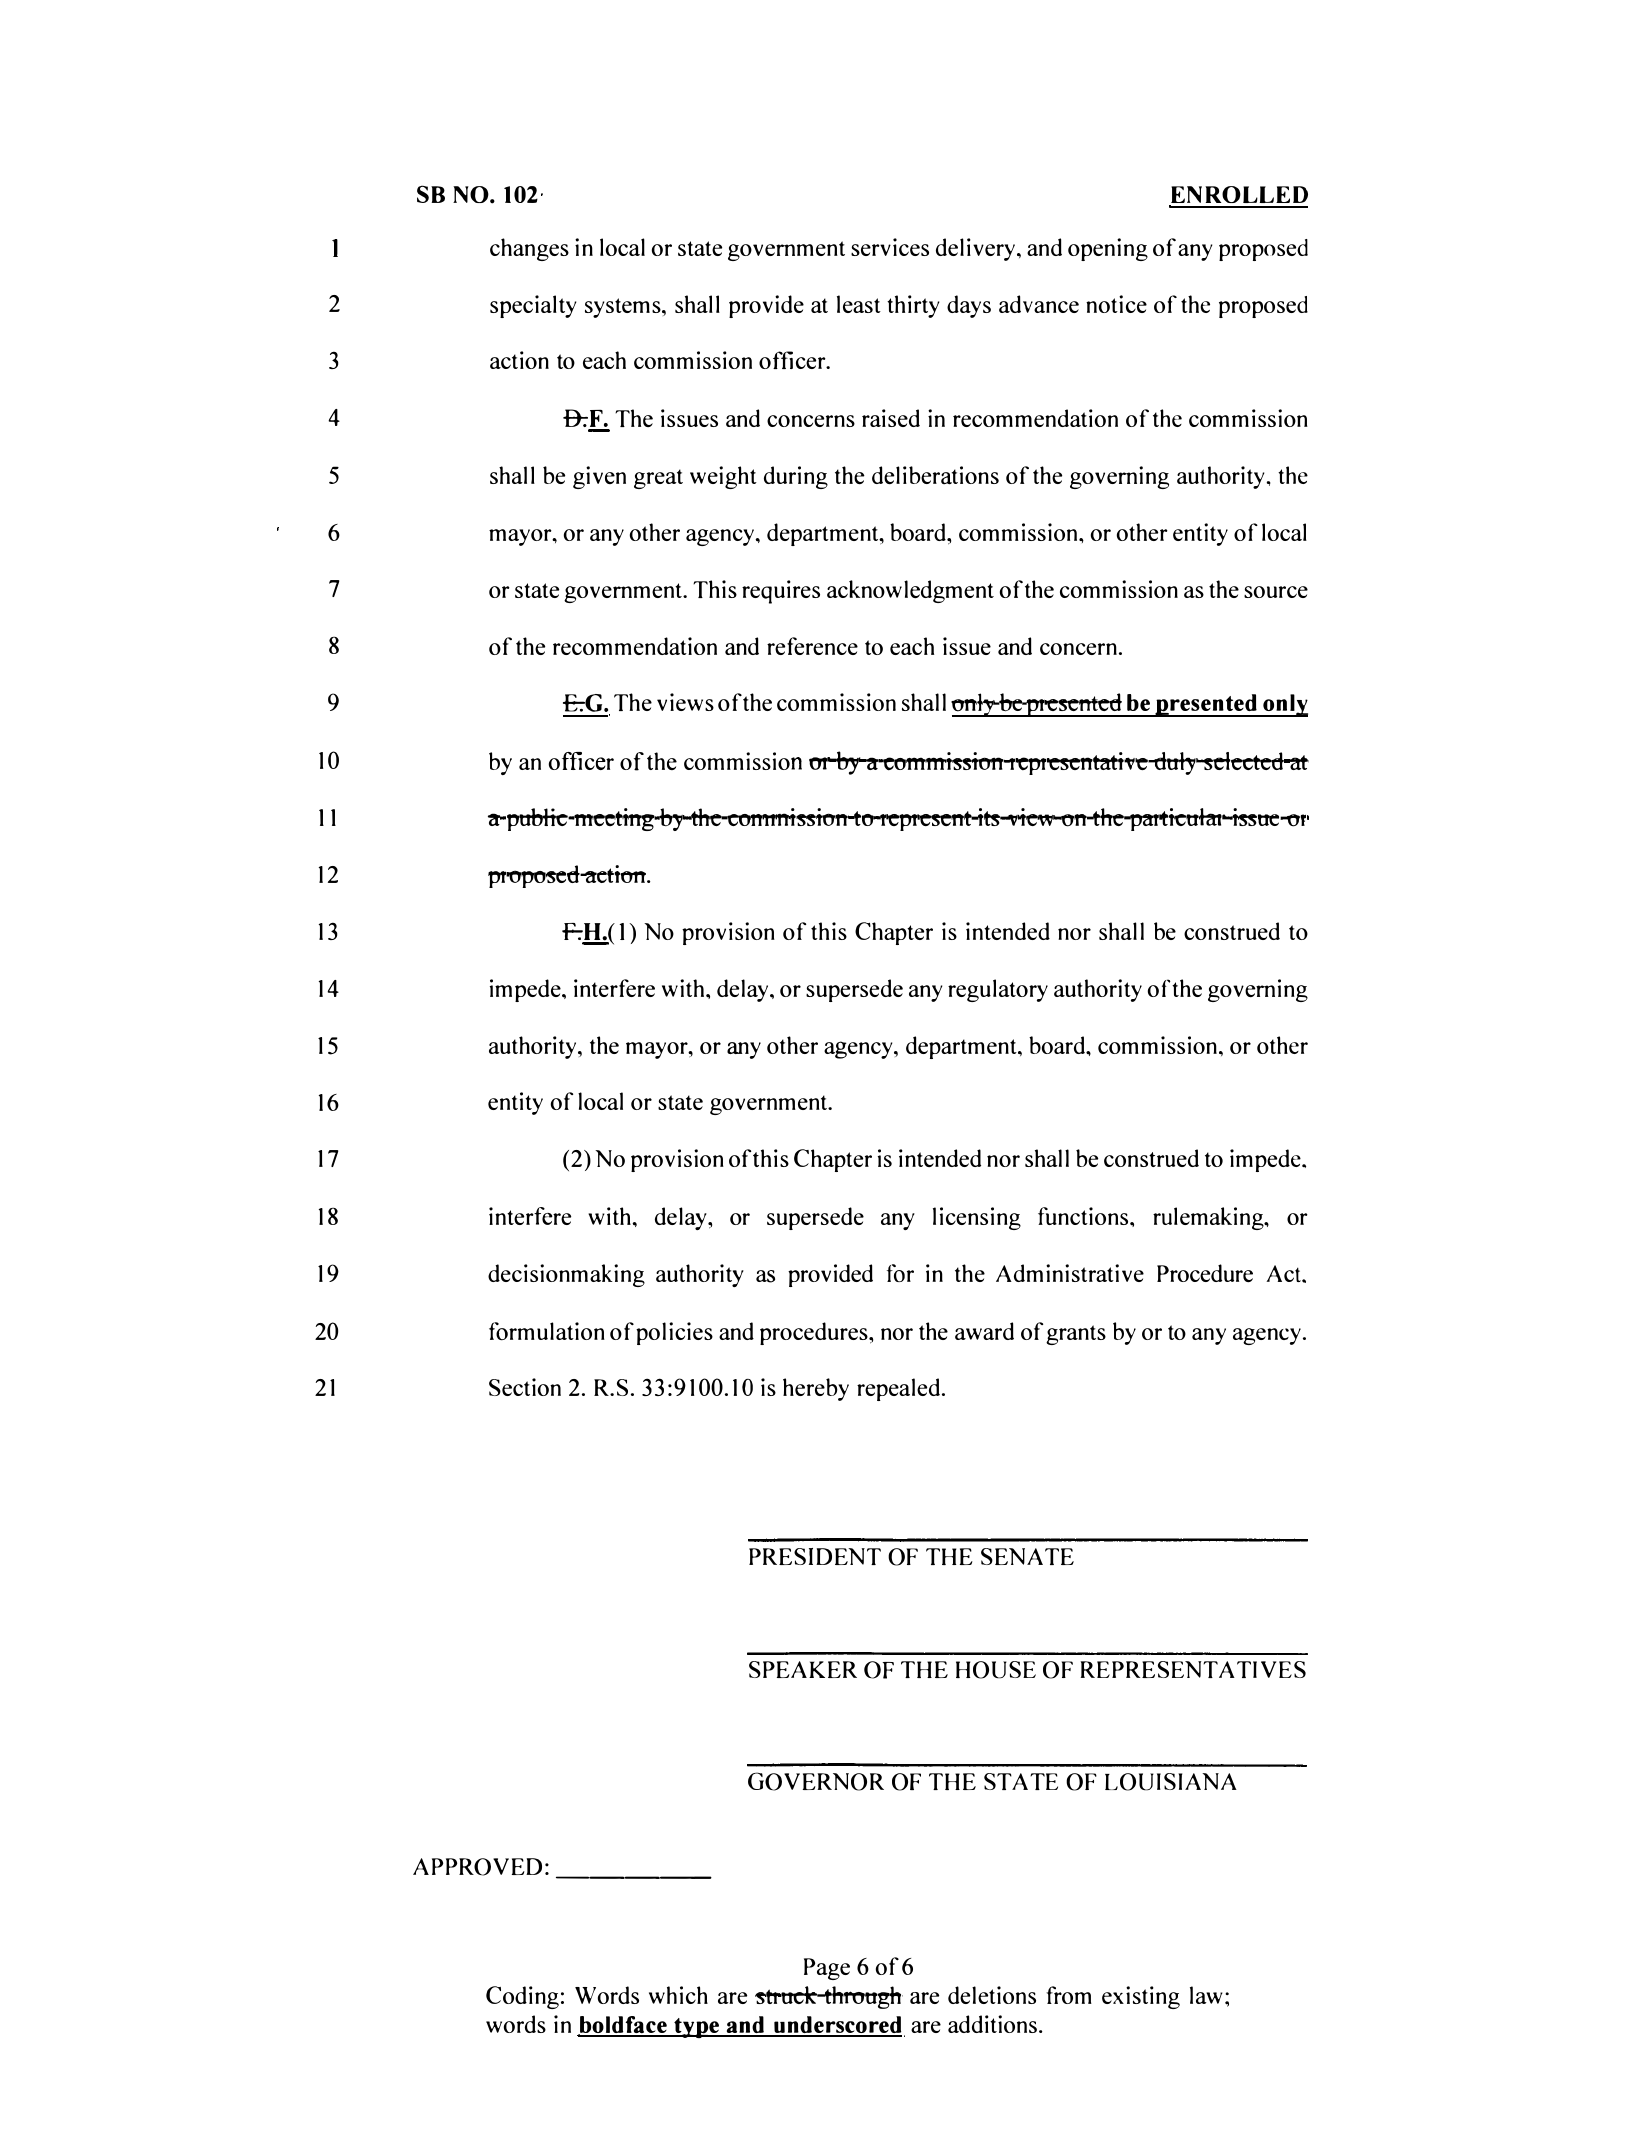  Describe the element at coordinates (1209, 1218) in the screenshot. I see `rulemaking` at that location.
